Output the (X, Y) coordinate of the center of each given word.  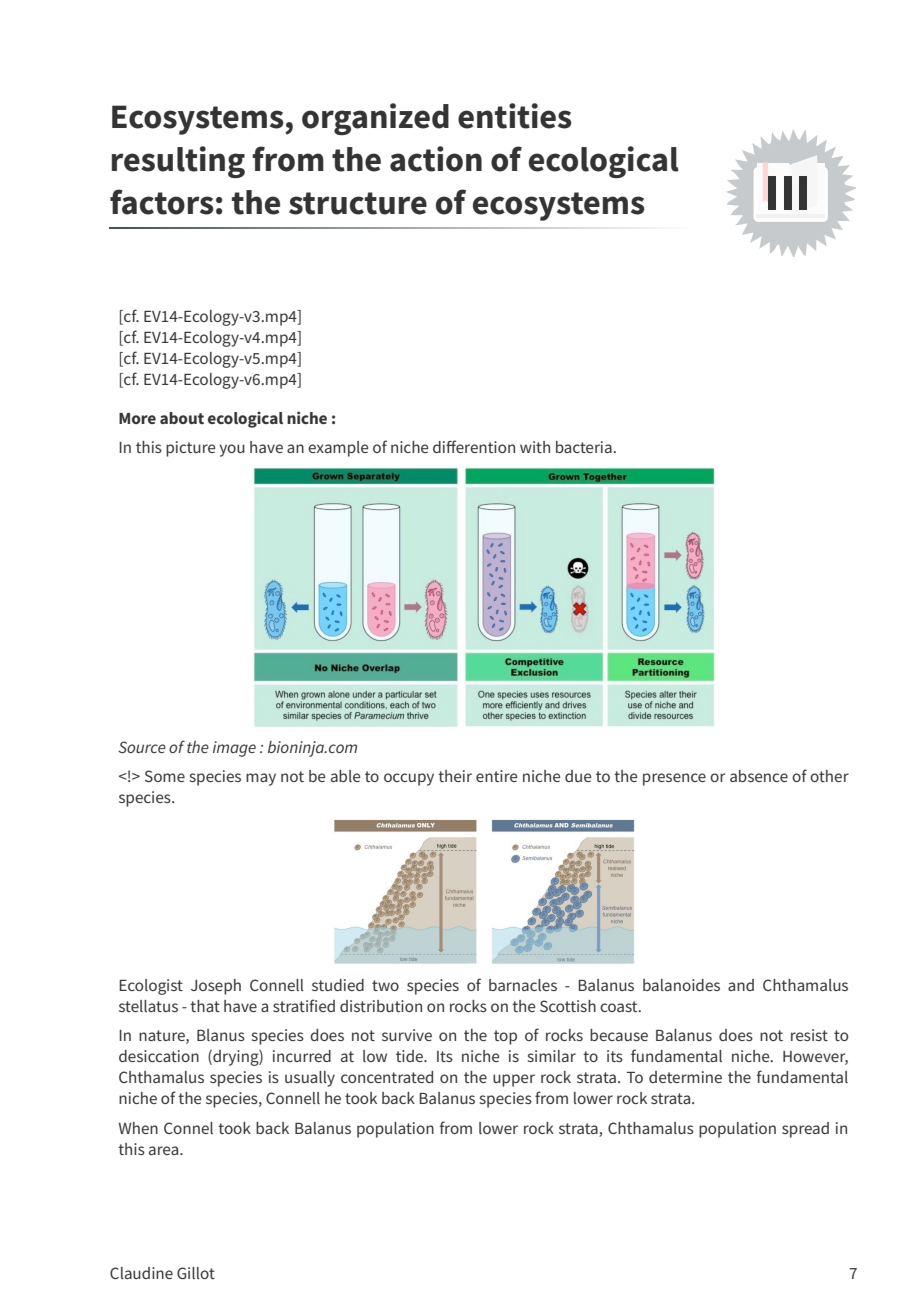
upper (514, 1080)
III (787, 193)
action (436, 159)
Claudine (141, 1273)
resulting (178, 162)
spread (805, 1130)
